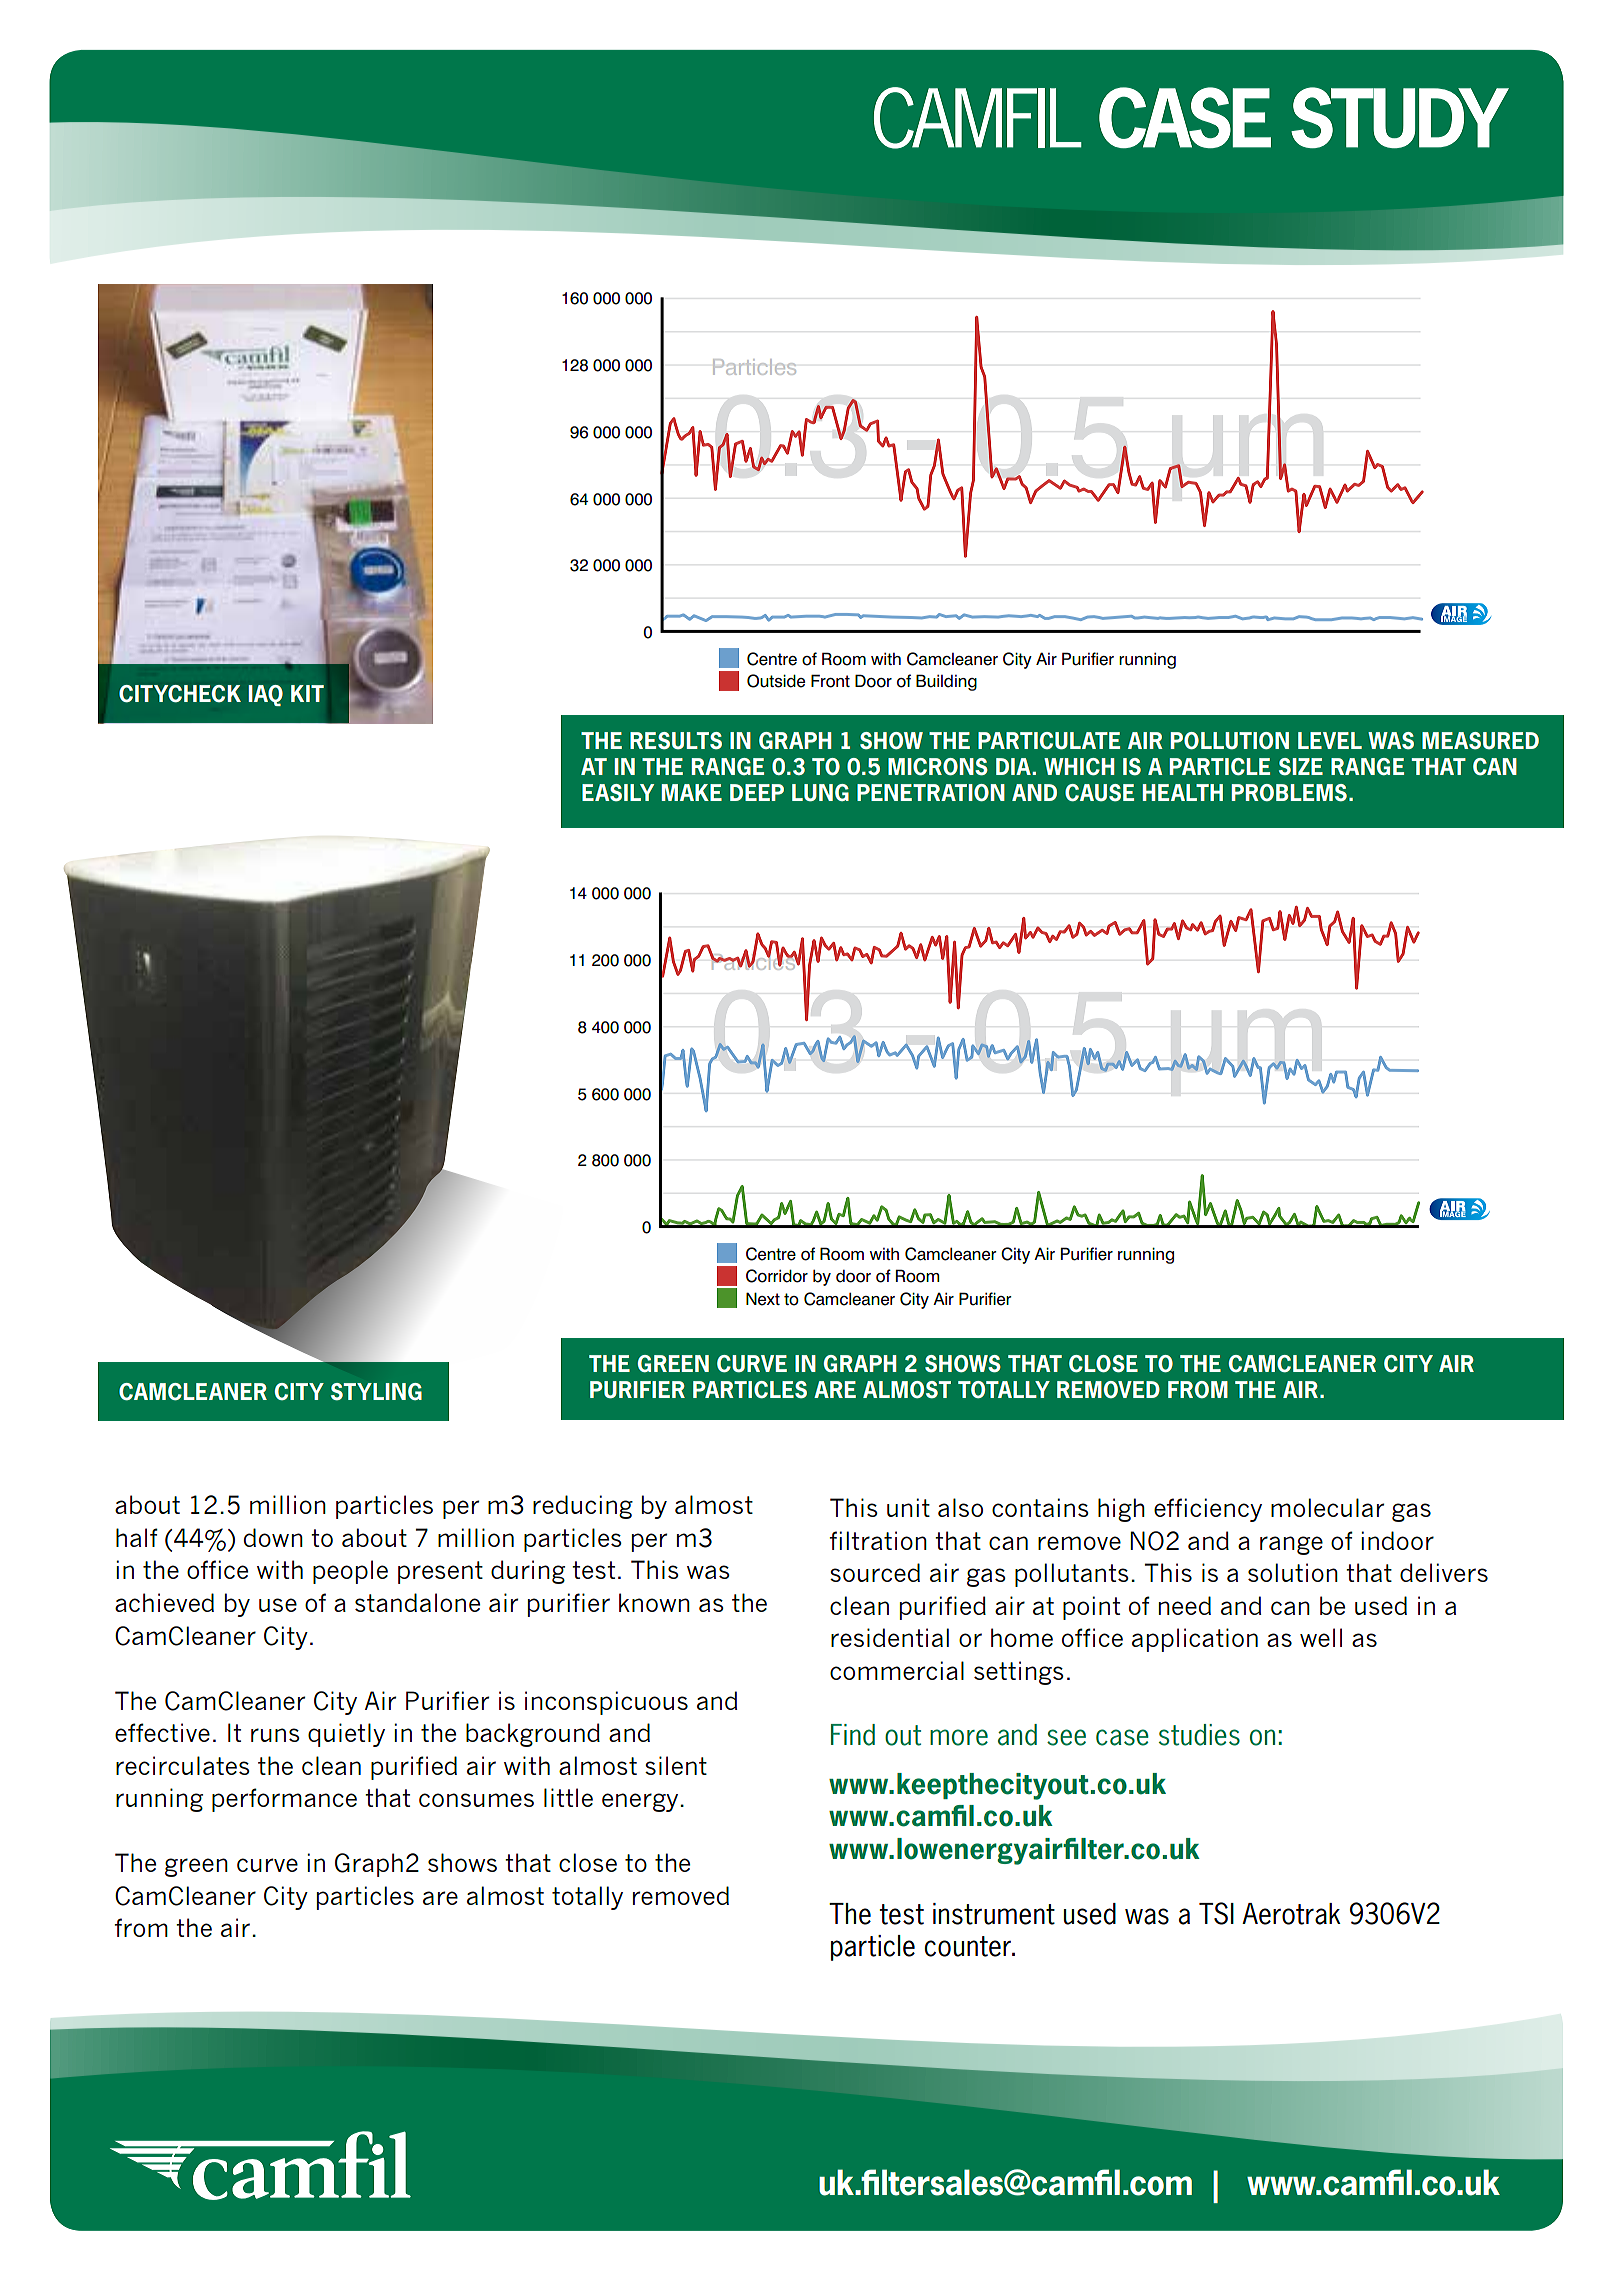  I want to click on STYLING, so click(376, 1392).
